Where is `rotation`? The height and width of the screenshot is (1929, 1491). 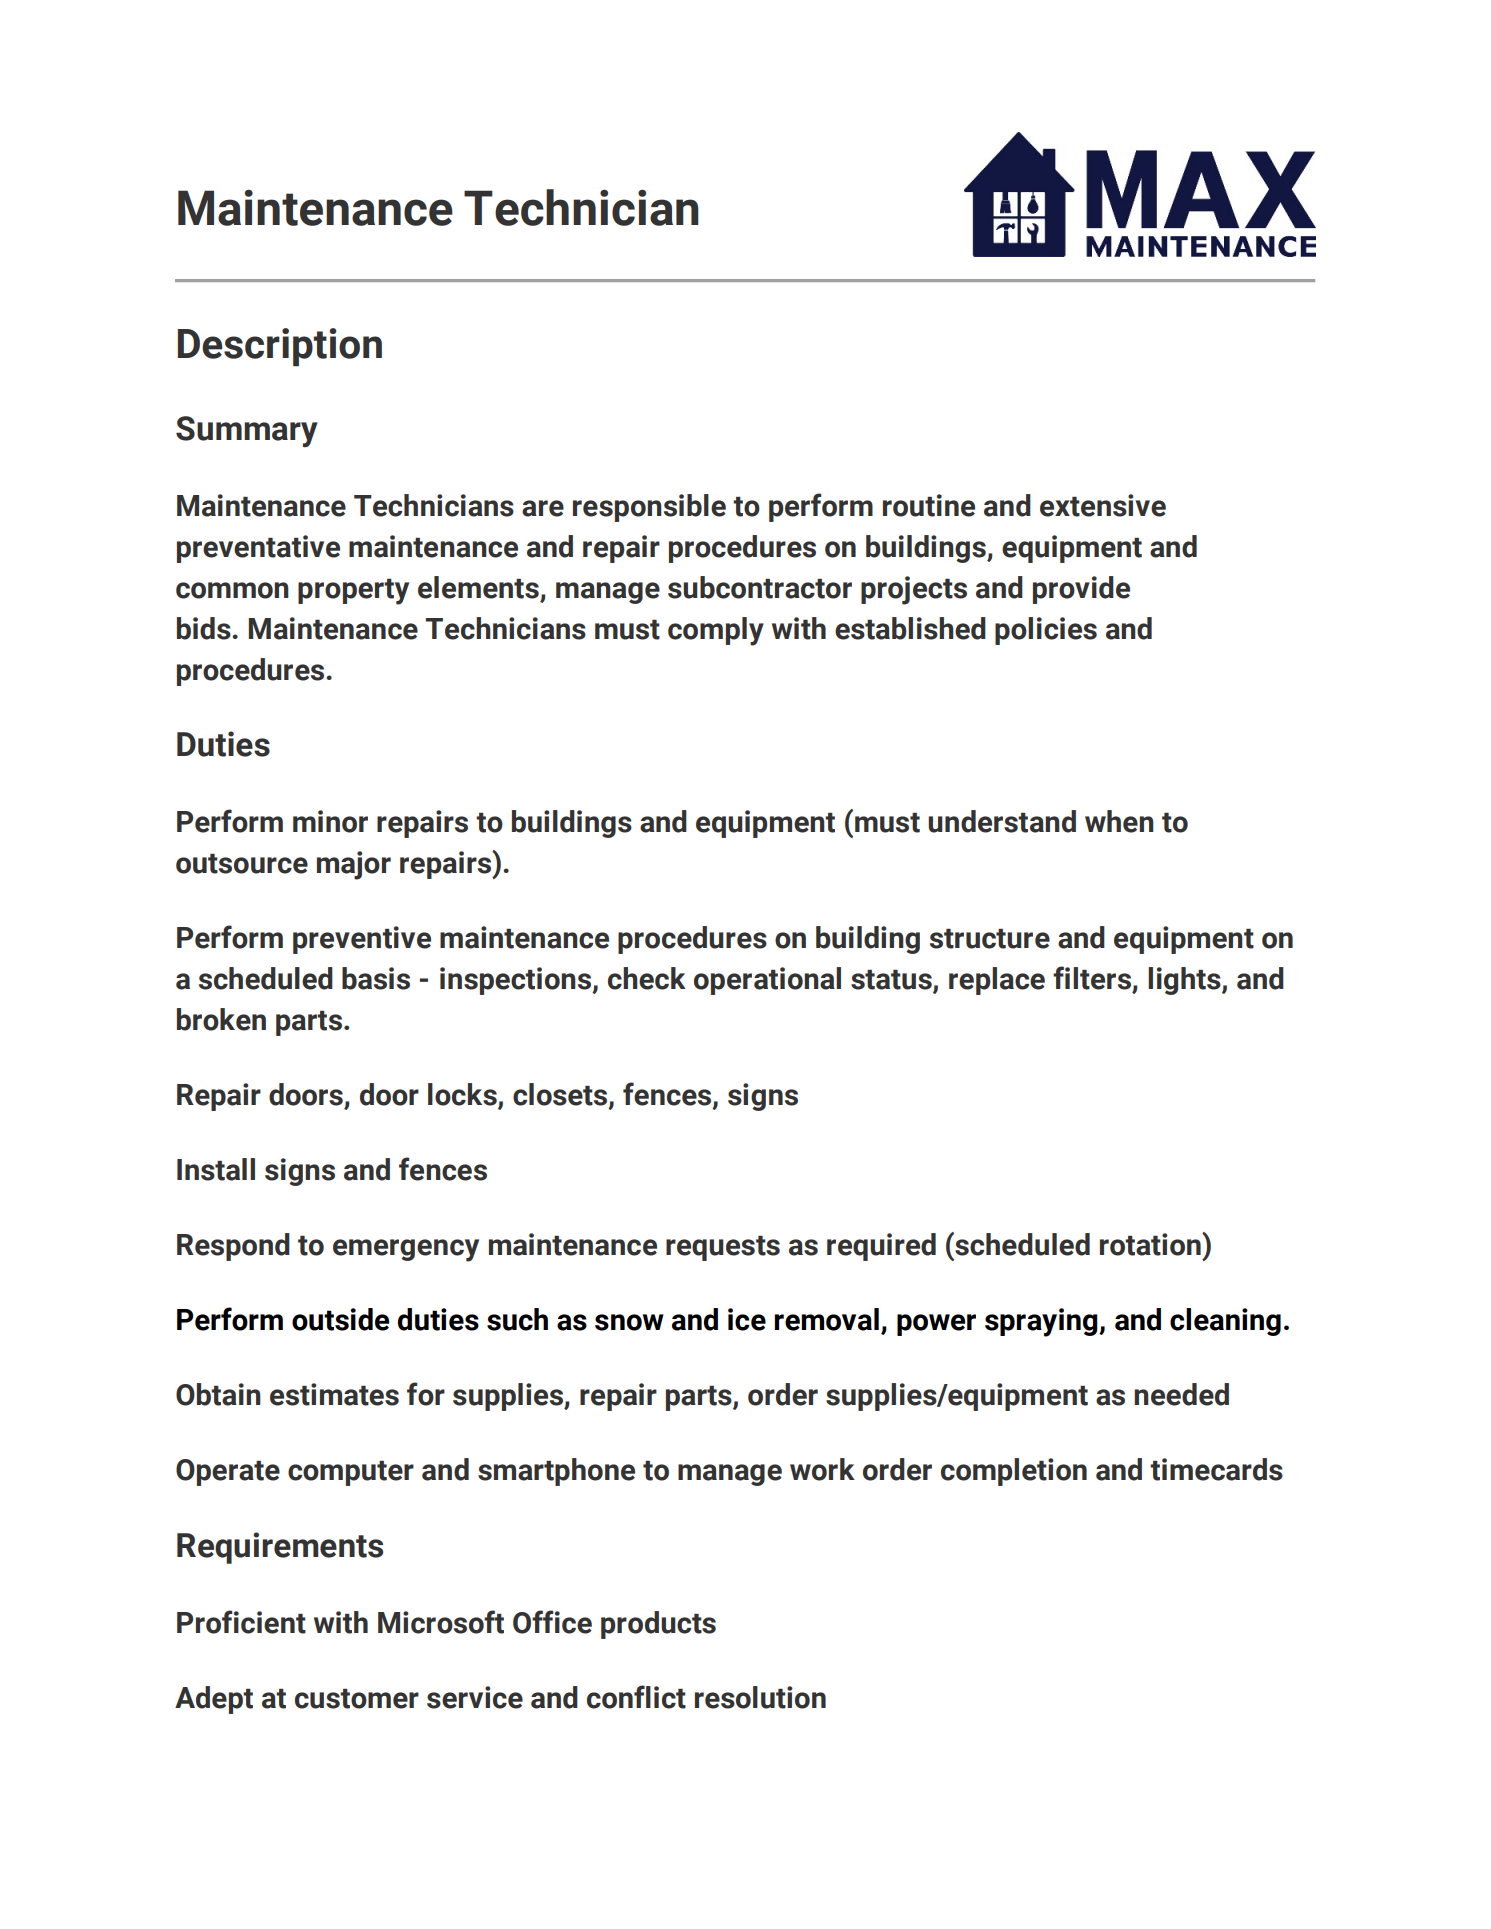 rotation is located at coordinates (1151, 1244).
